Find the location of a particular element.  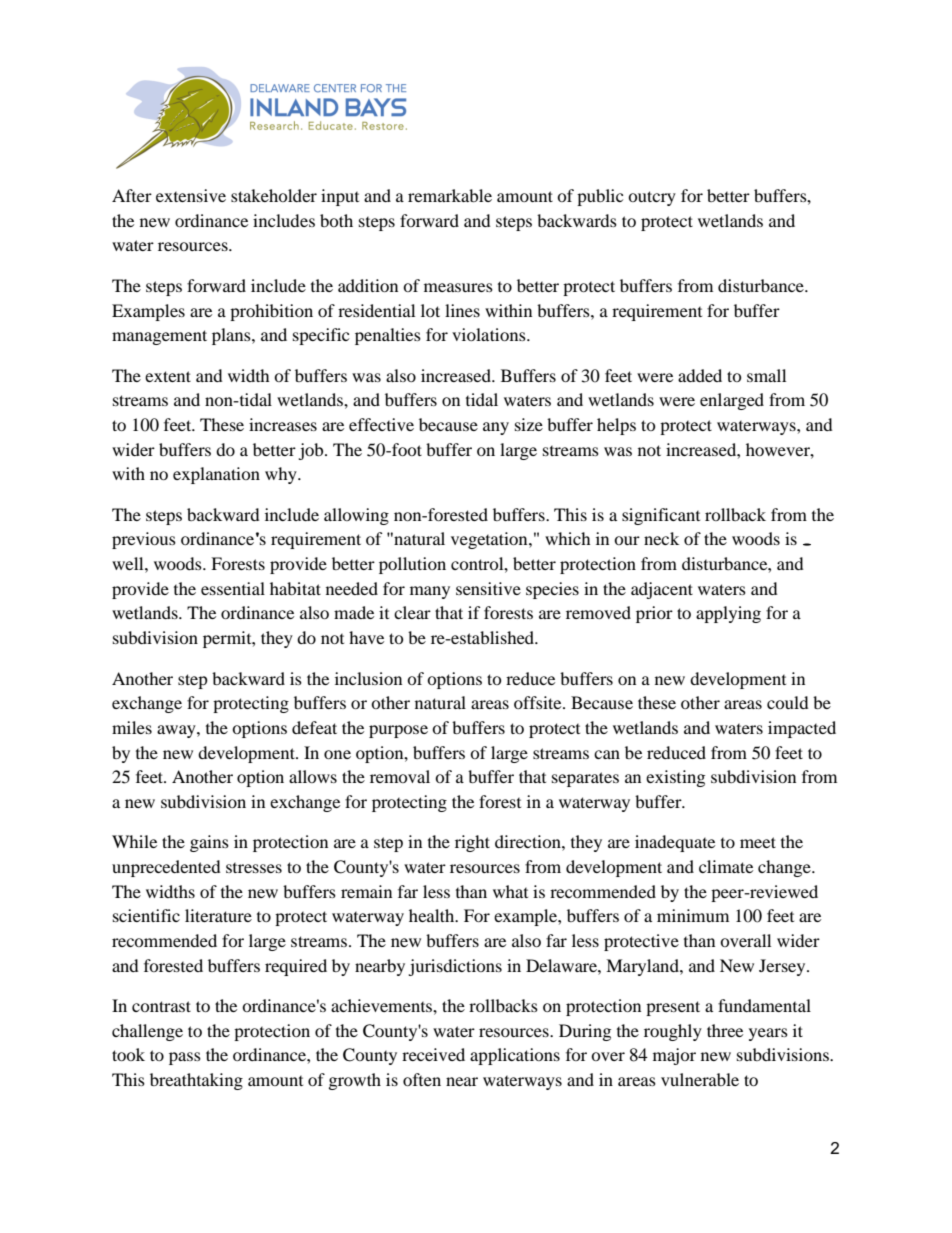

pass is located at coordinates (185, 1058).
